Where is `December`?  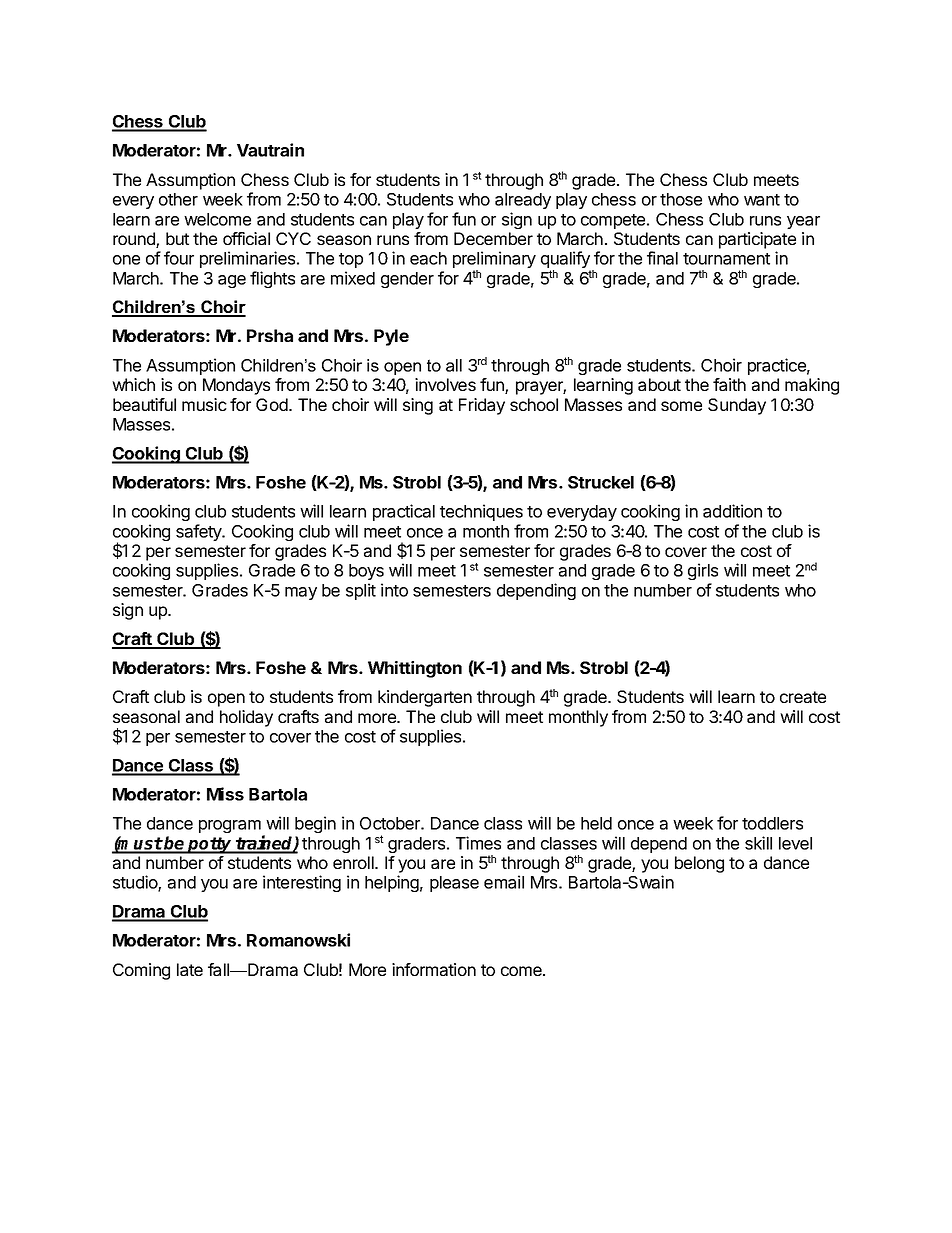 December is located at coordinates (493, 238).
